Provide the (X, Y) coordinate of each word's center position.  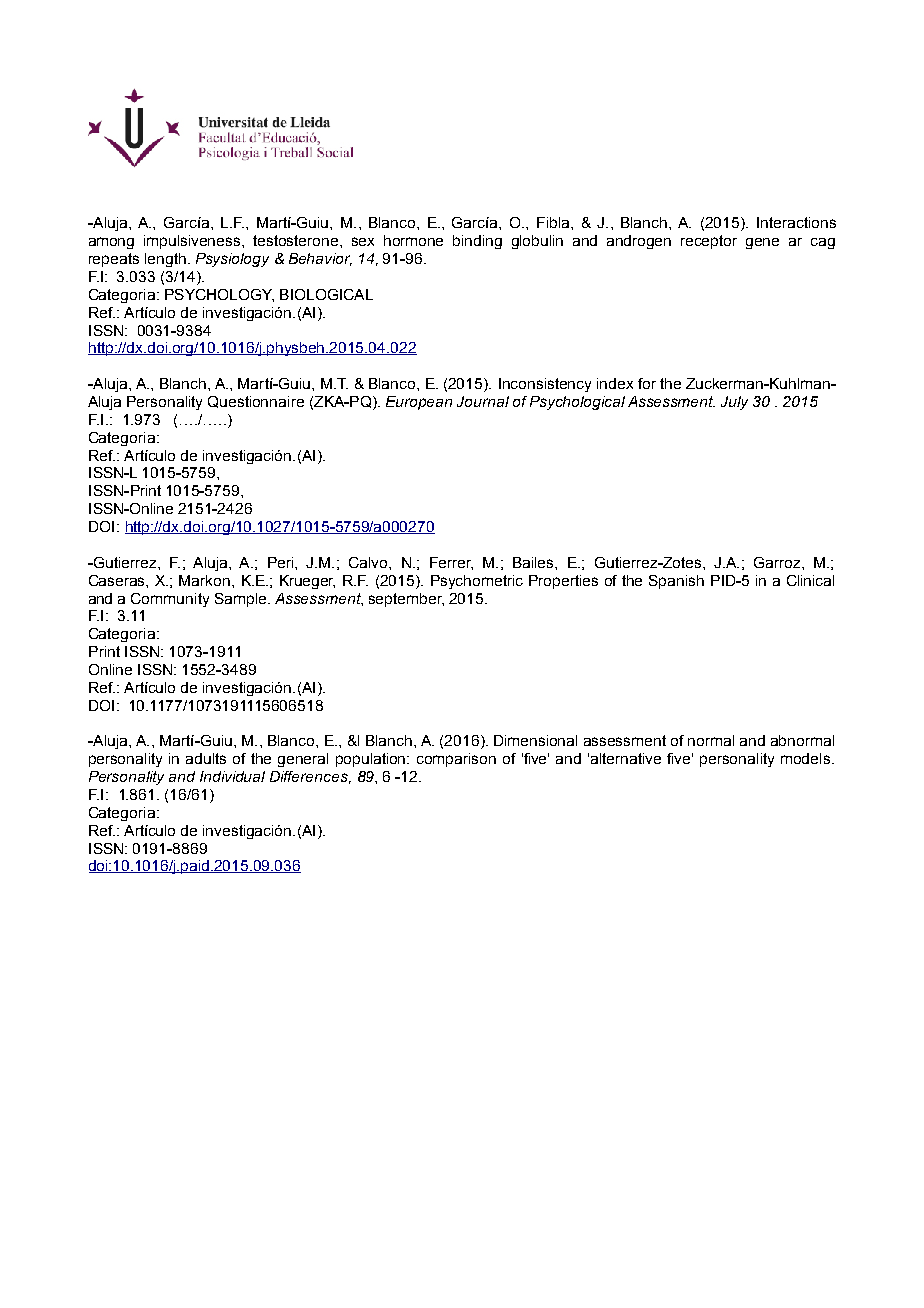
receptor (709, 242)
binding (477, 242)
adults (206, 758)
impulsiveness (193, 242)
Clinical (810, 580)
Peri (282, 562)
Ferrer (451, 563)
